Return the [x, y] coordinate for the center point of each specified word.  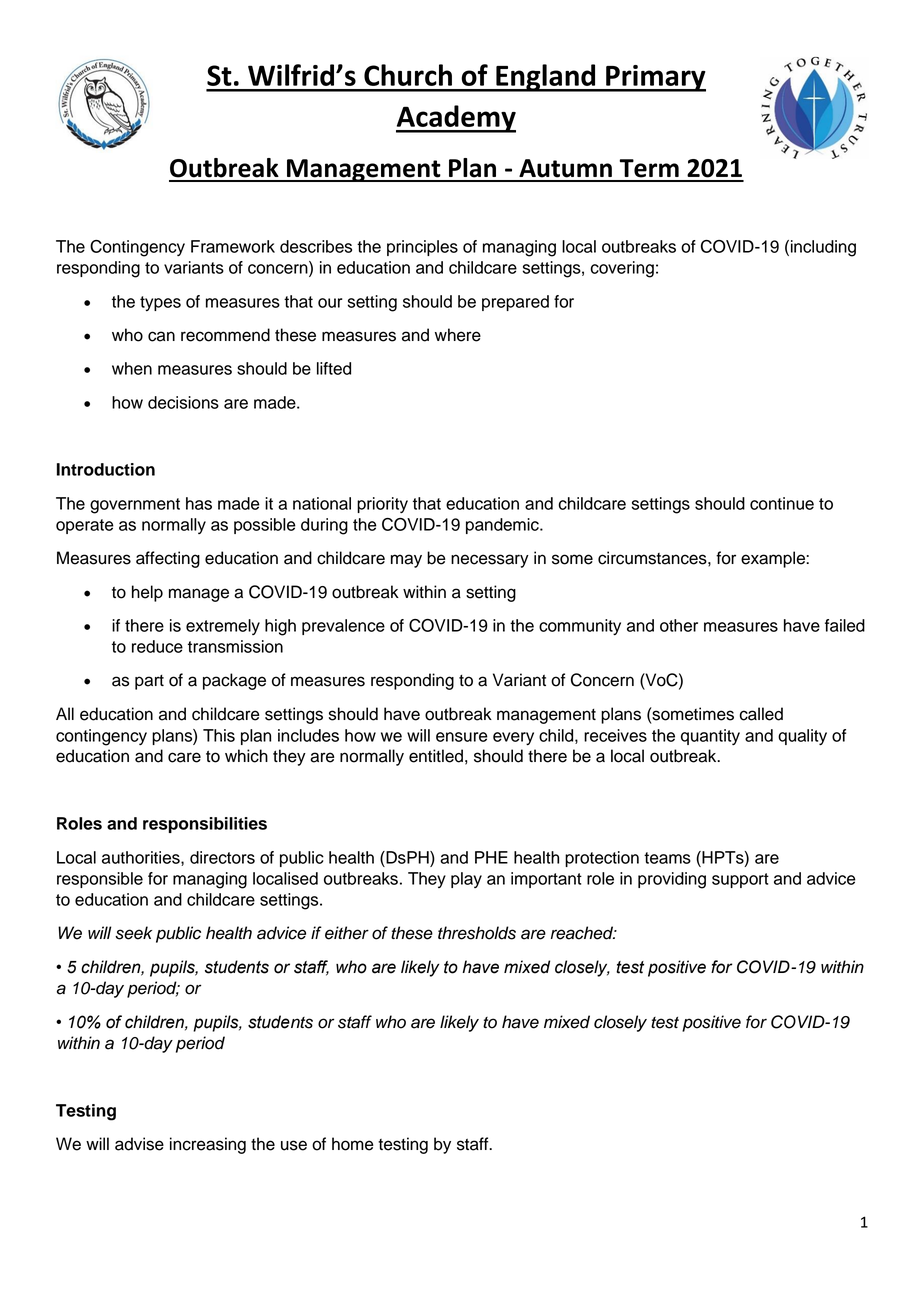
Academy [456, 119]
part [149, 682]
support [740, 880]
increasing [208, 1145]
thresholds [477, 933]
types [160, 303]
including [823, 248]
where [458, 335]
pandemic [503, 526]
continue [782, 503]
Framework [233, 246]
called [761, 714]
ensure [462, 737]
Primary [655, 78]
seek [133, 933]
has [199, 503]
